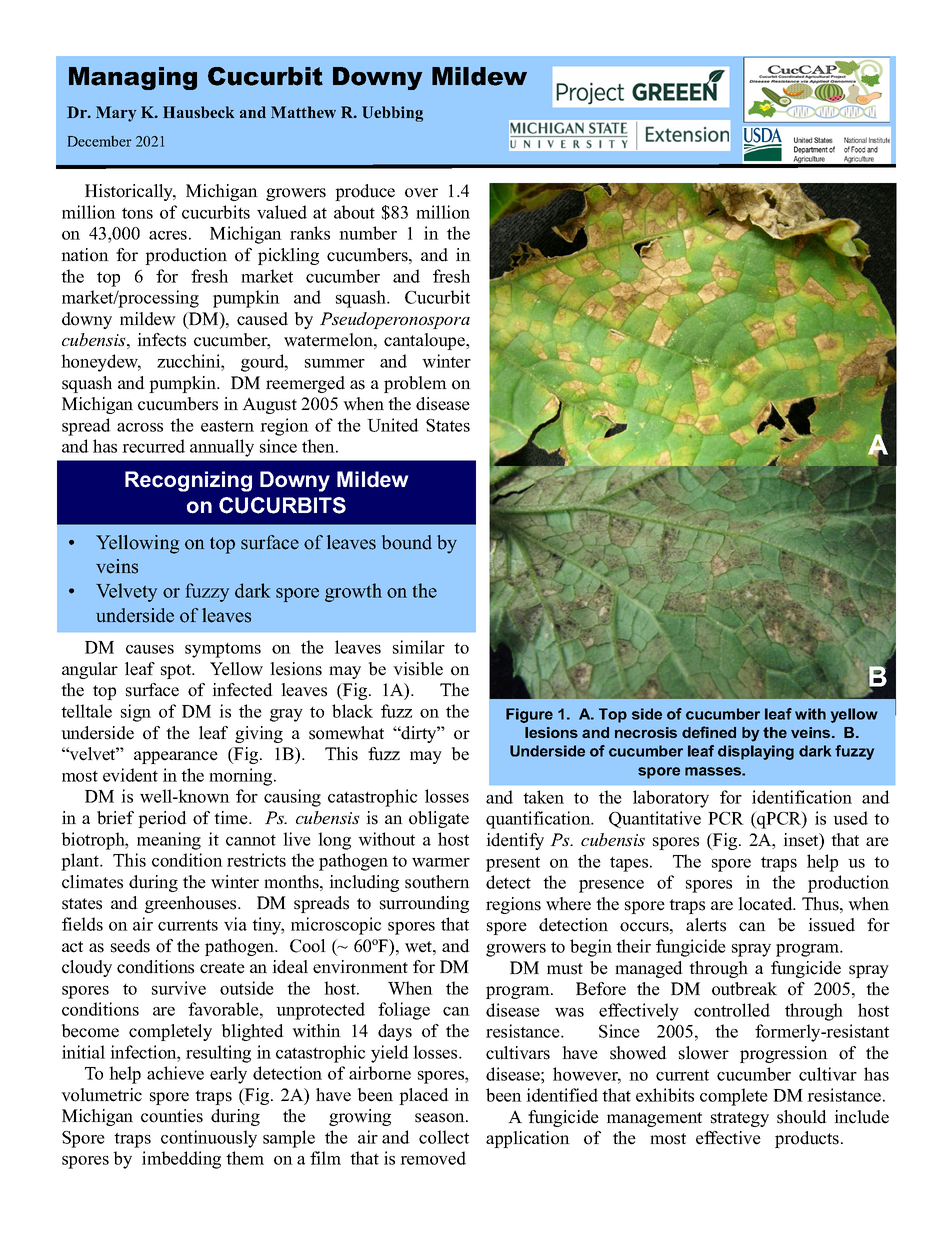 The width and height of the image is (952, 1233). What do you see at coordinates (441, 862) in the image?
I see `warmer` at bounding box center [441, 862].
